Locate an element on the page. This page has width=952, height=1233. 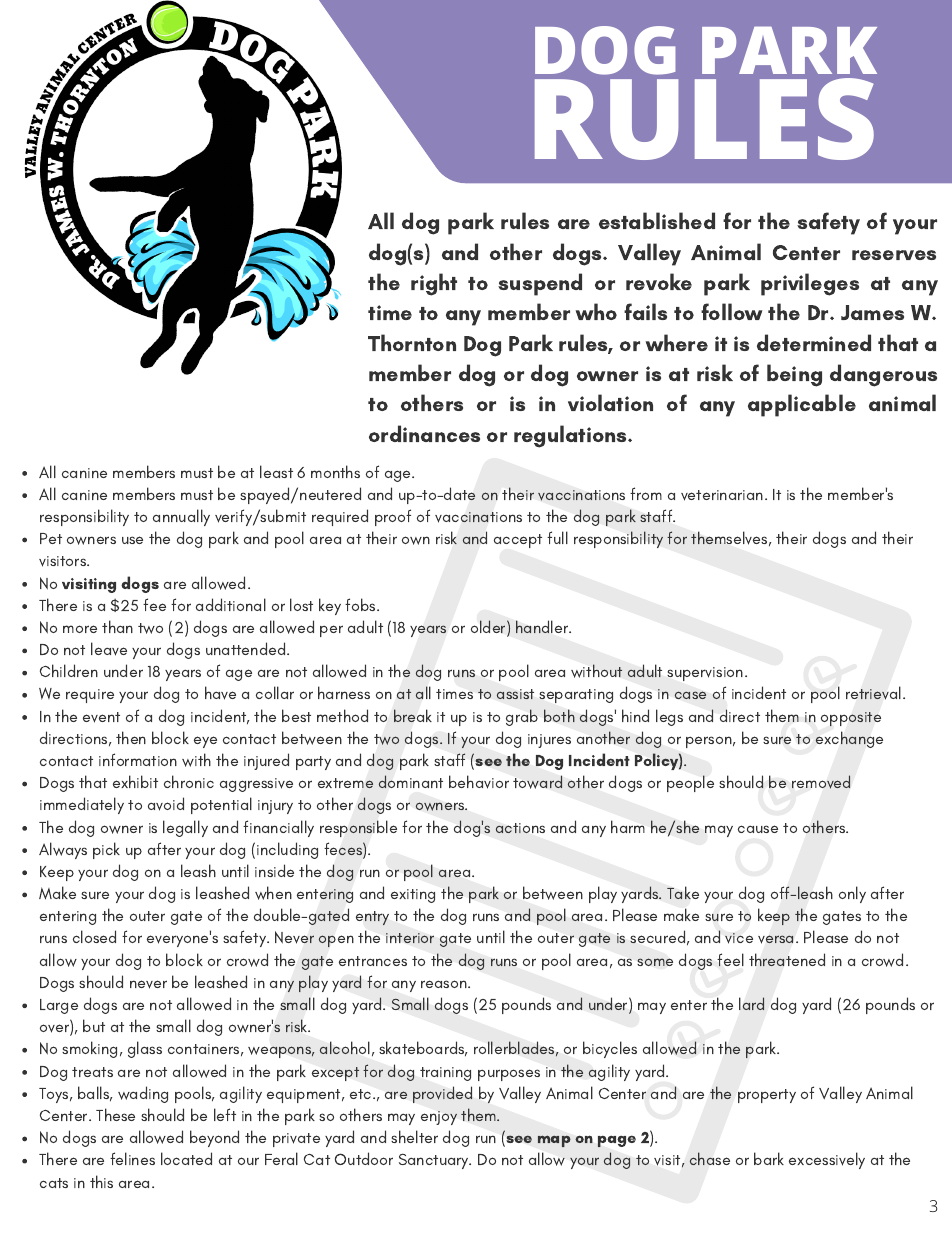
event is located at coordinates (101, 717).
